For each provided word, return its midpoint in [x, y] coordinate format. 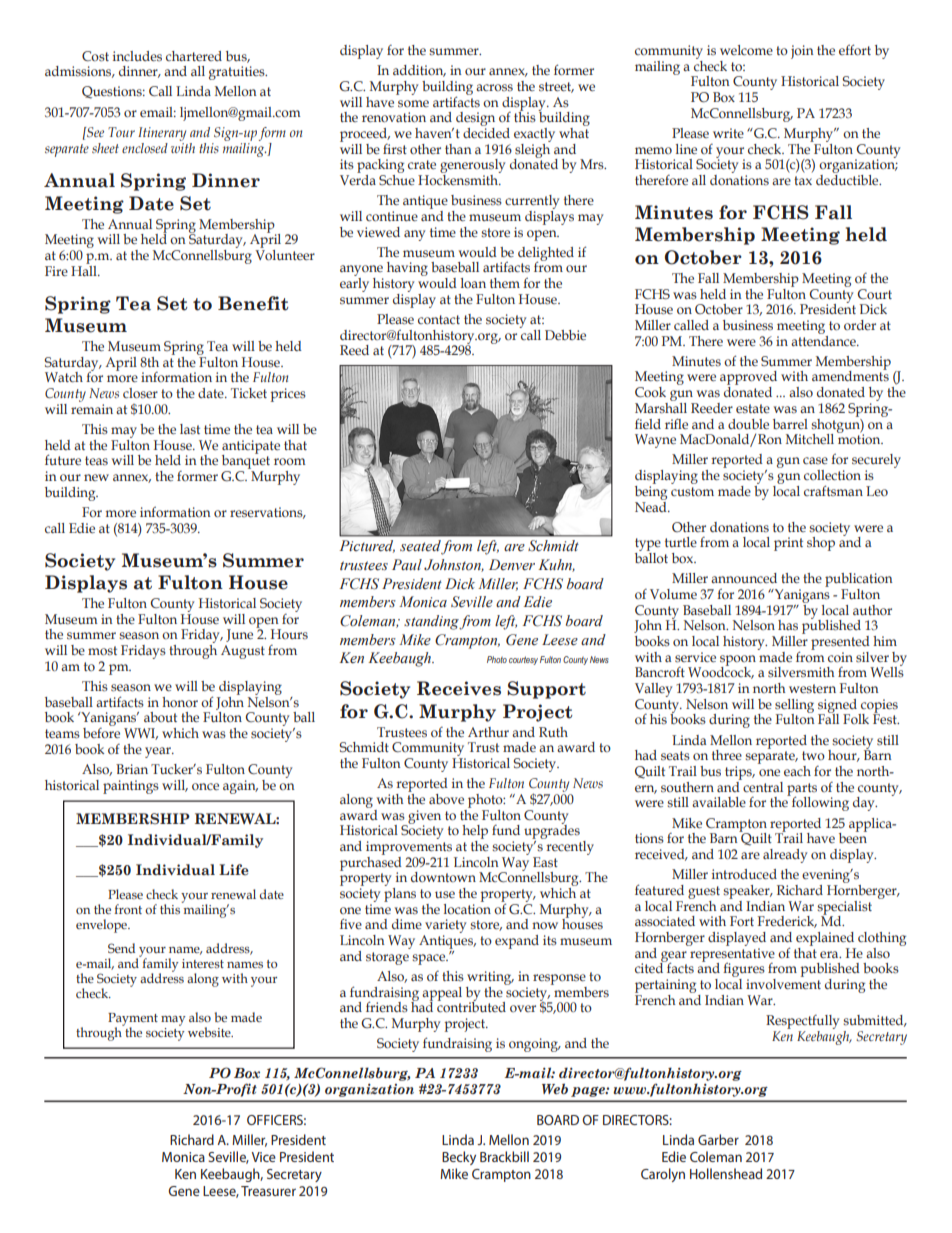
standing [432, 622]
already [785, 856]
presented [840, 643]
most [102, 651]
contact [439, 319]
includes [137, 56]
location [467, 907]
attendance [824, 339]
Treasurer [268, 1191]
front [128, 909]
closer [140, 393]
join [802, 52]
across [494, 88]
